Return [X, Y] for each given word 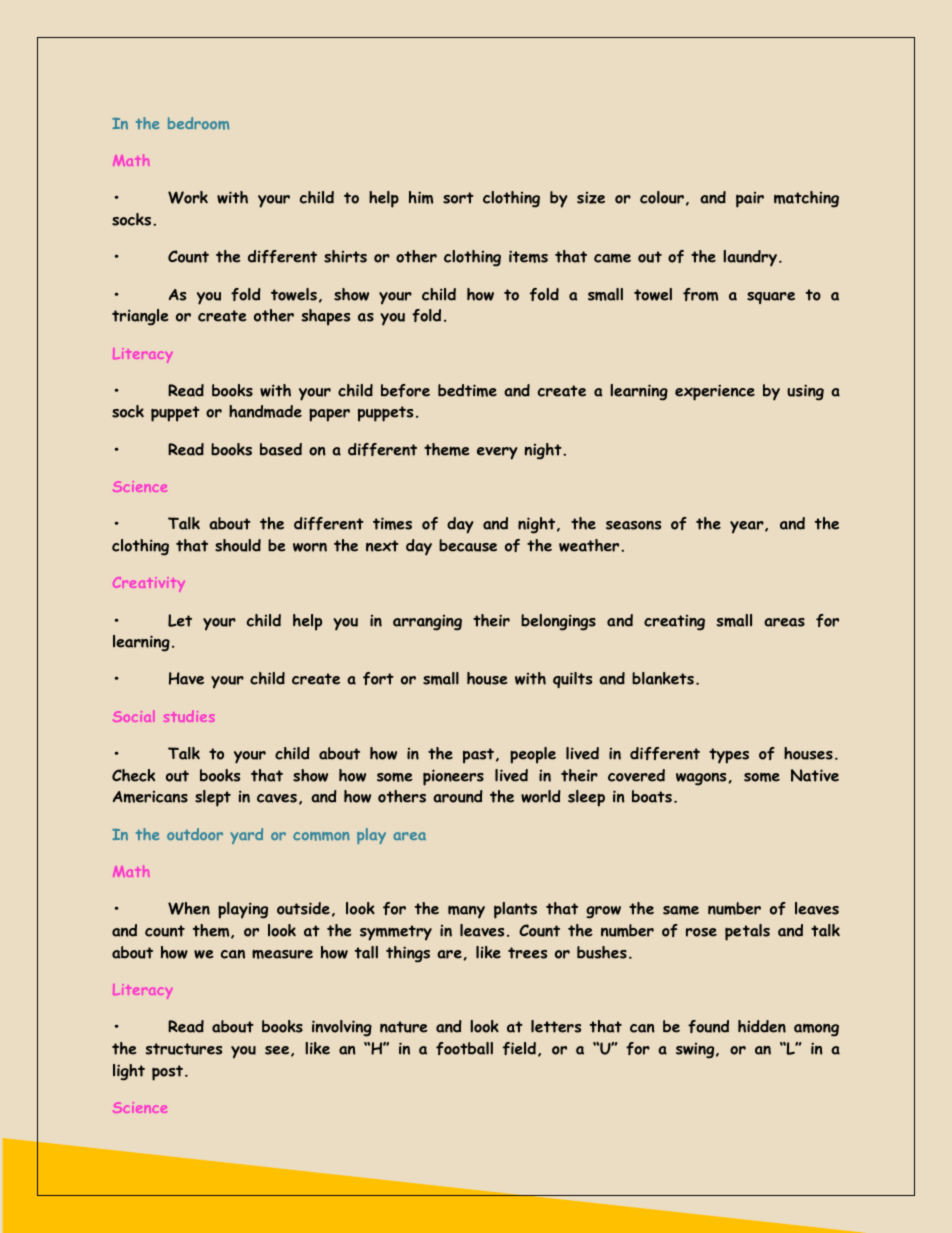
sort [458, 198]
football [464, 1048]
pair [750, 200]
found [708, 1026]
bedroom [198, 123]
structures [184, 1049]
